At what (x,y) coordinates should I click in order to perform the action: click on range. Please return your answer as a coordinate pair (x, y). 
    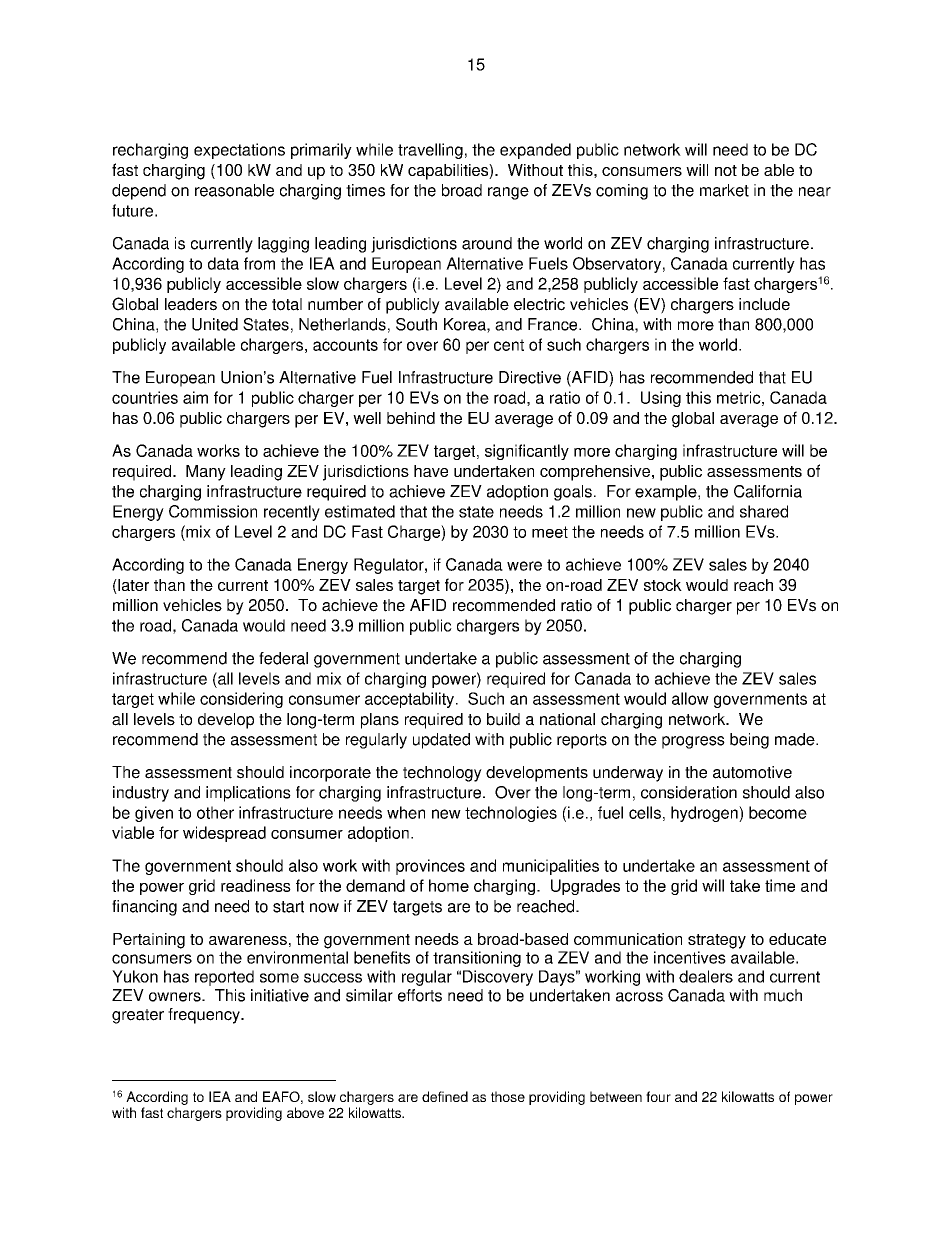
    Looking at the image, I should click on (508, 193).
